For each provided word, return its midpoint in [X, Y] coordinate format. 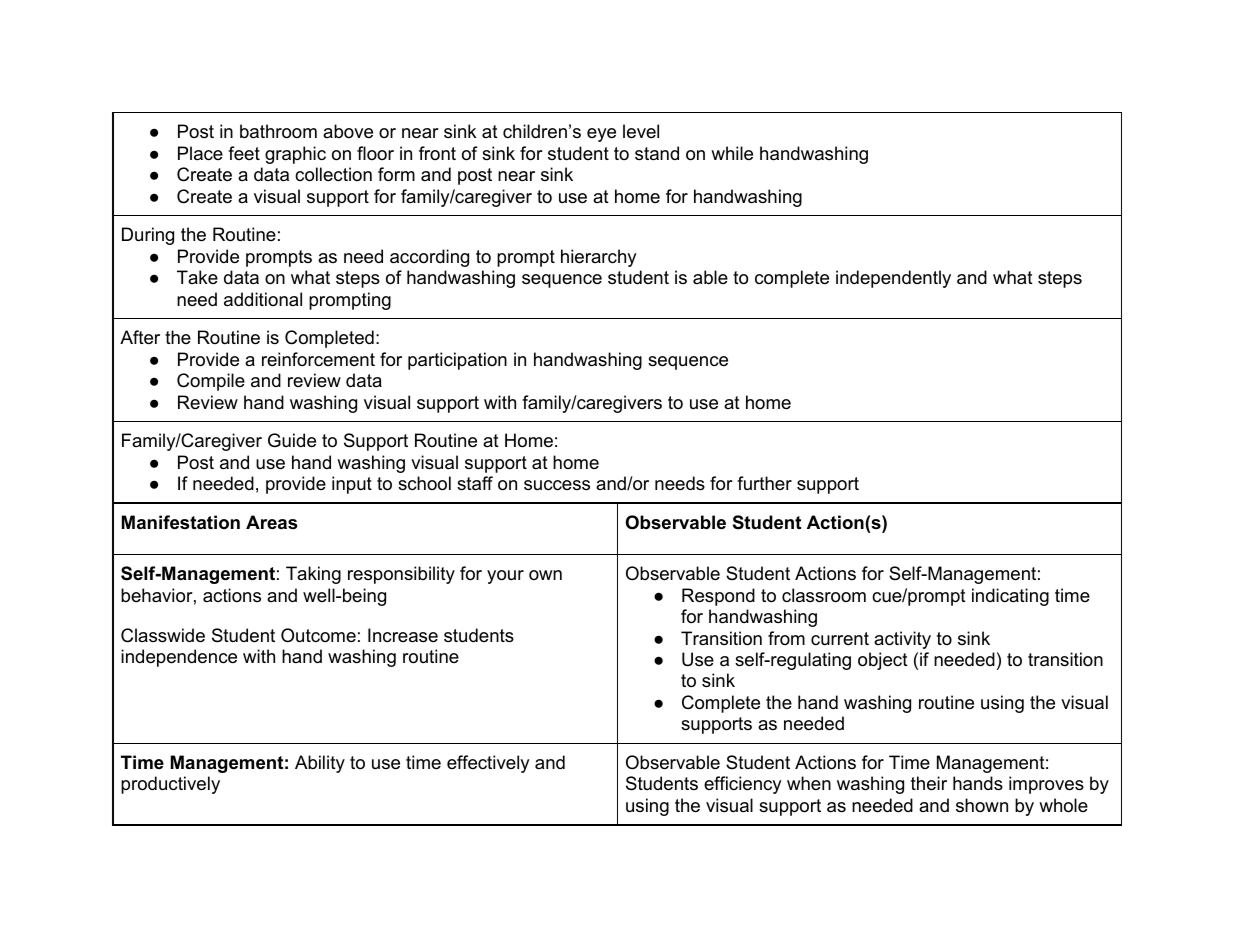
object [883, 661]
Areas [271, 522]
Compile [211, 382]
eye [601, 135]
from [786, 638]
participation [457, 361]
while [732, 153]
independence [179, 658]
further [764, 483]
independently [893, 279]
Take [197, 277]
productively [170, 785]
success [557, 485]
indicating [1010, 597]
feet [244, 153]
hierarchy [599, 258]
